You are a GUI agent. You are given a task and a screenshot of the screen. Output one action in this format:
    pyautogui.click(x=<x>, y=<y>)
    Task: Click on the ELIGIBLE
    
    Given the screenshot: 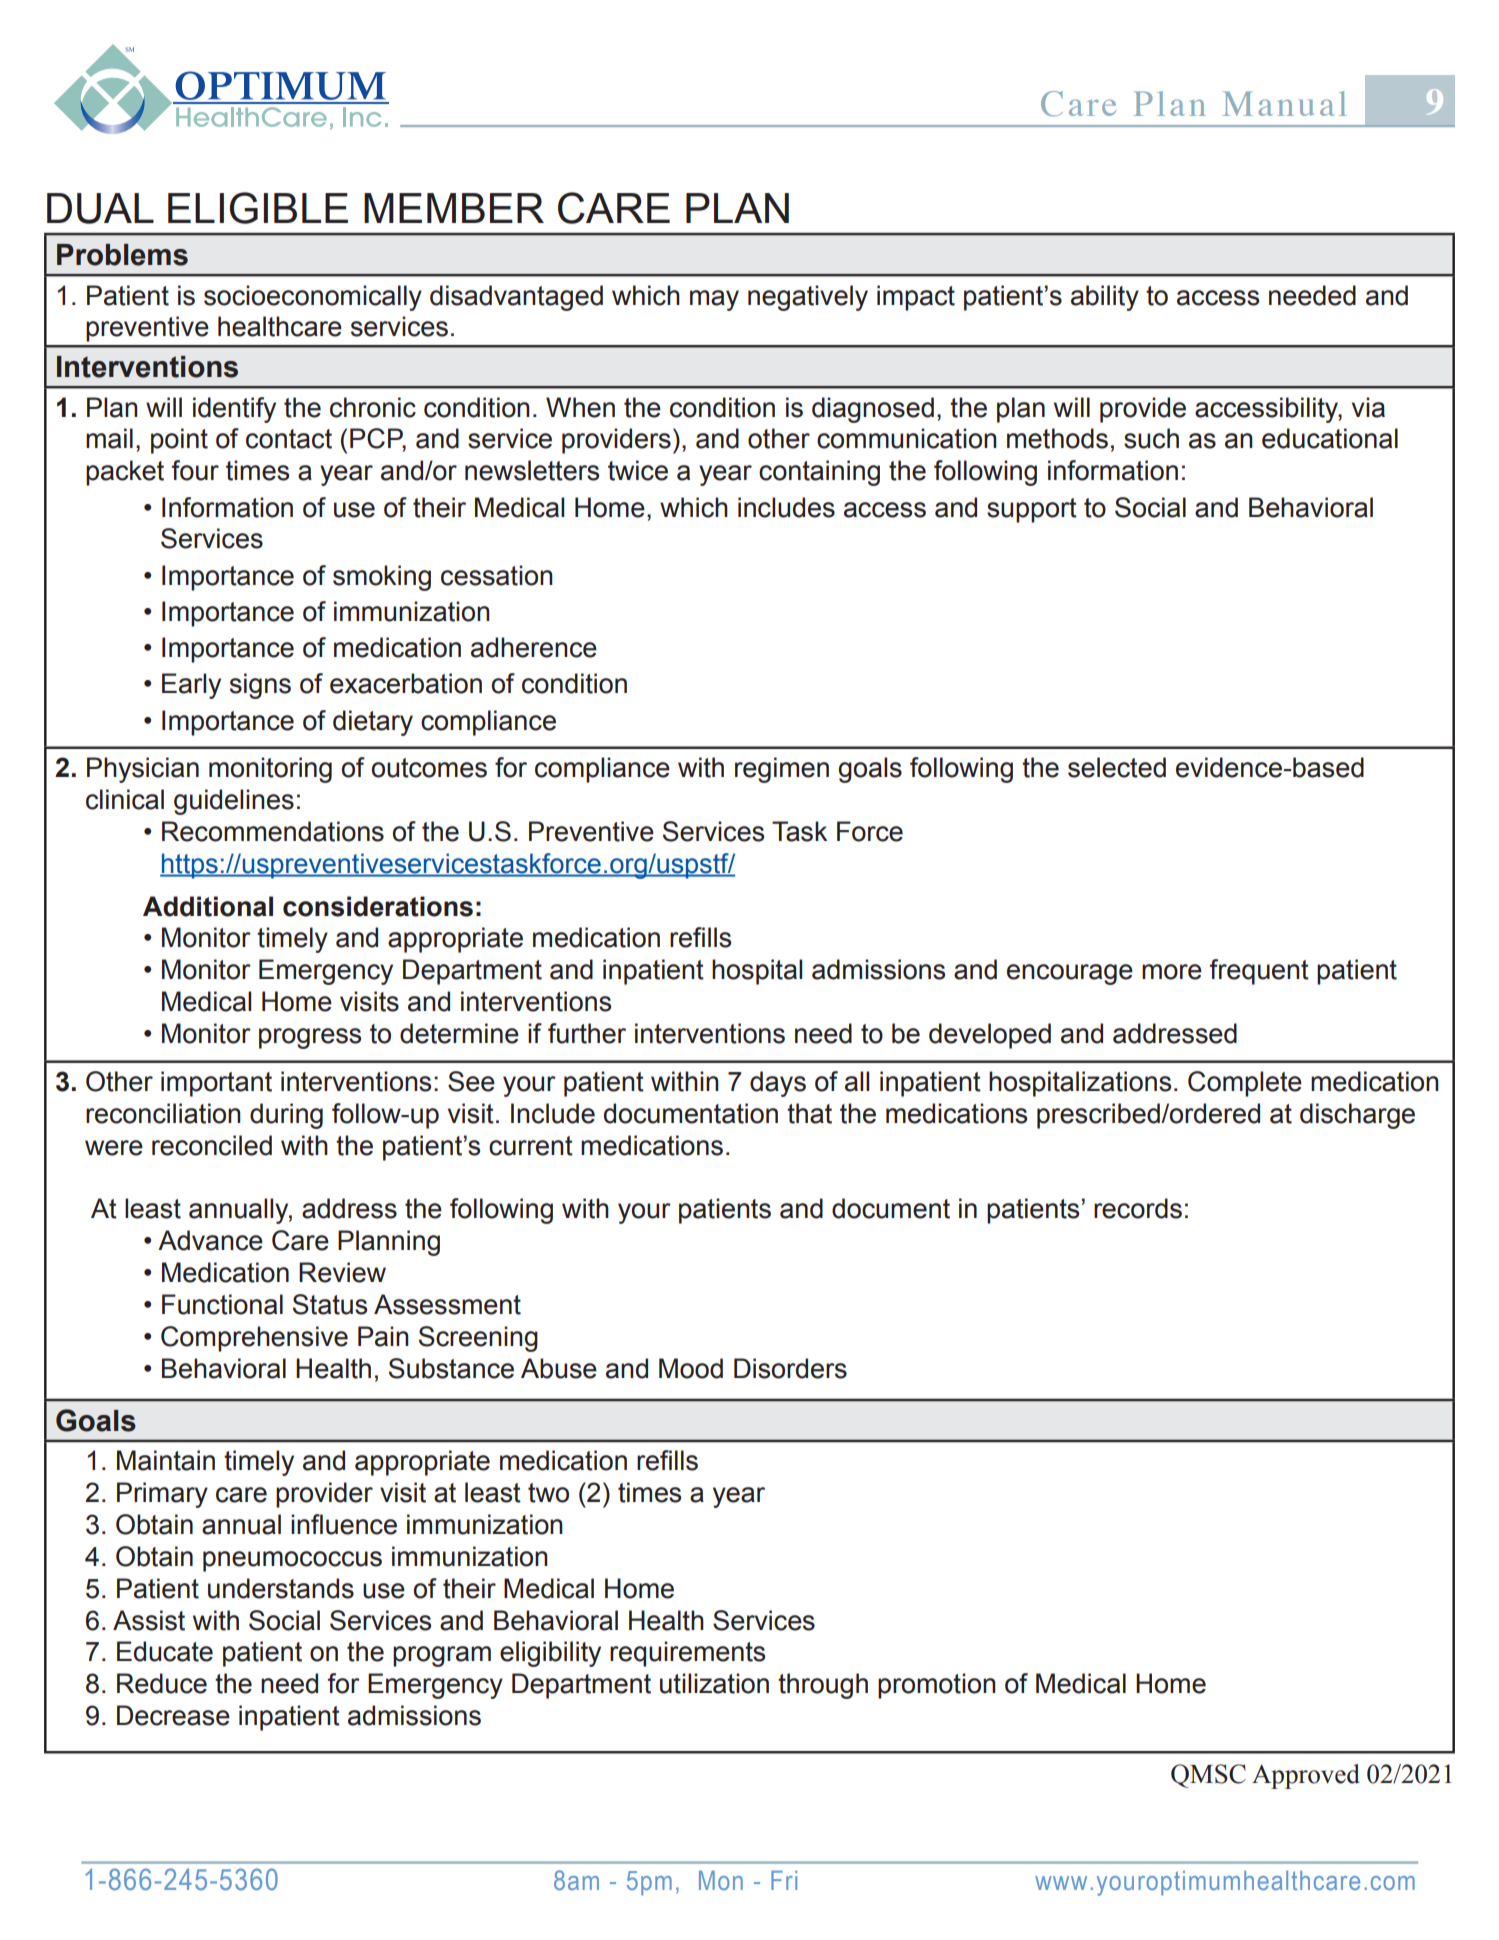 What is the action you would take?
    pyautogui.click(x=258, y=208)
